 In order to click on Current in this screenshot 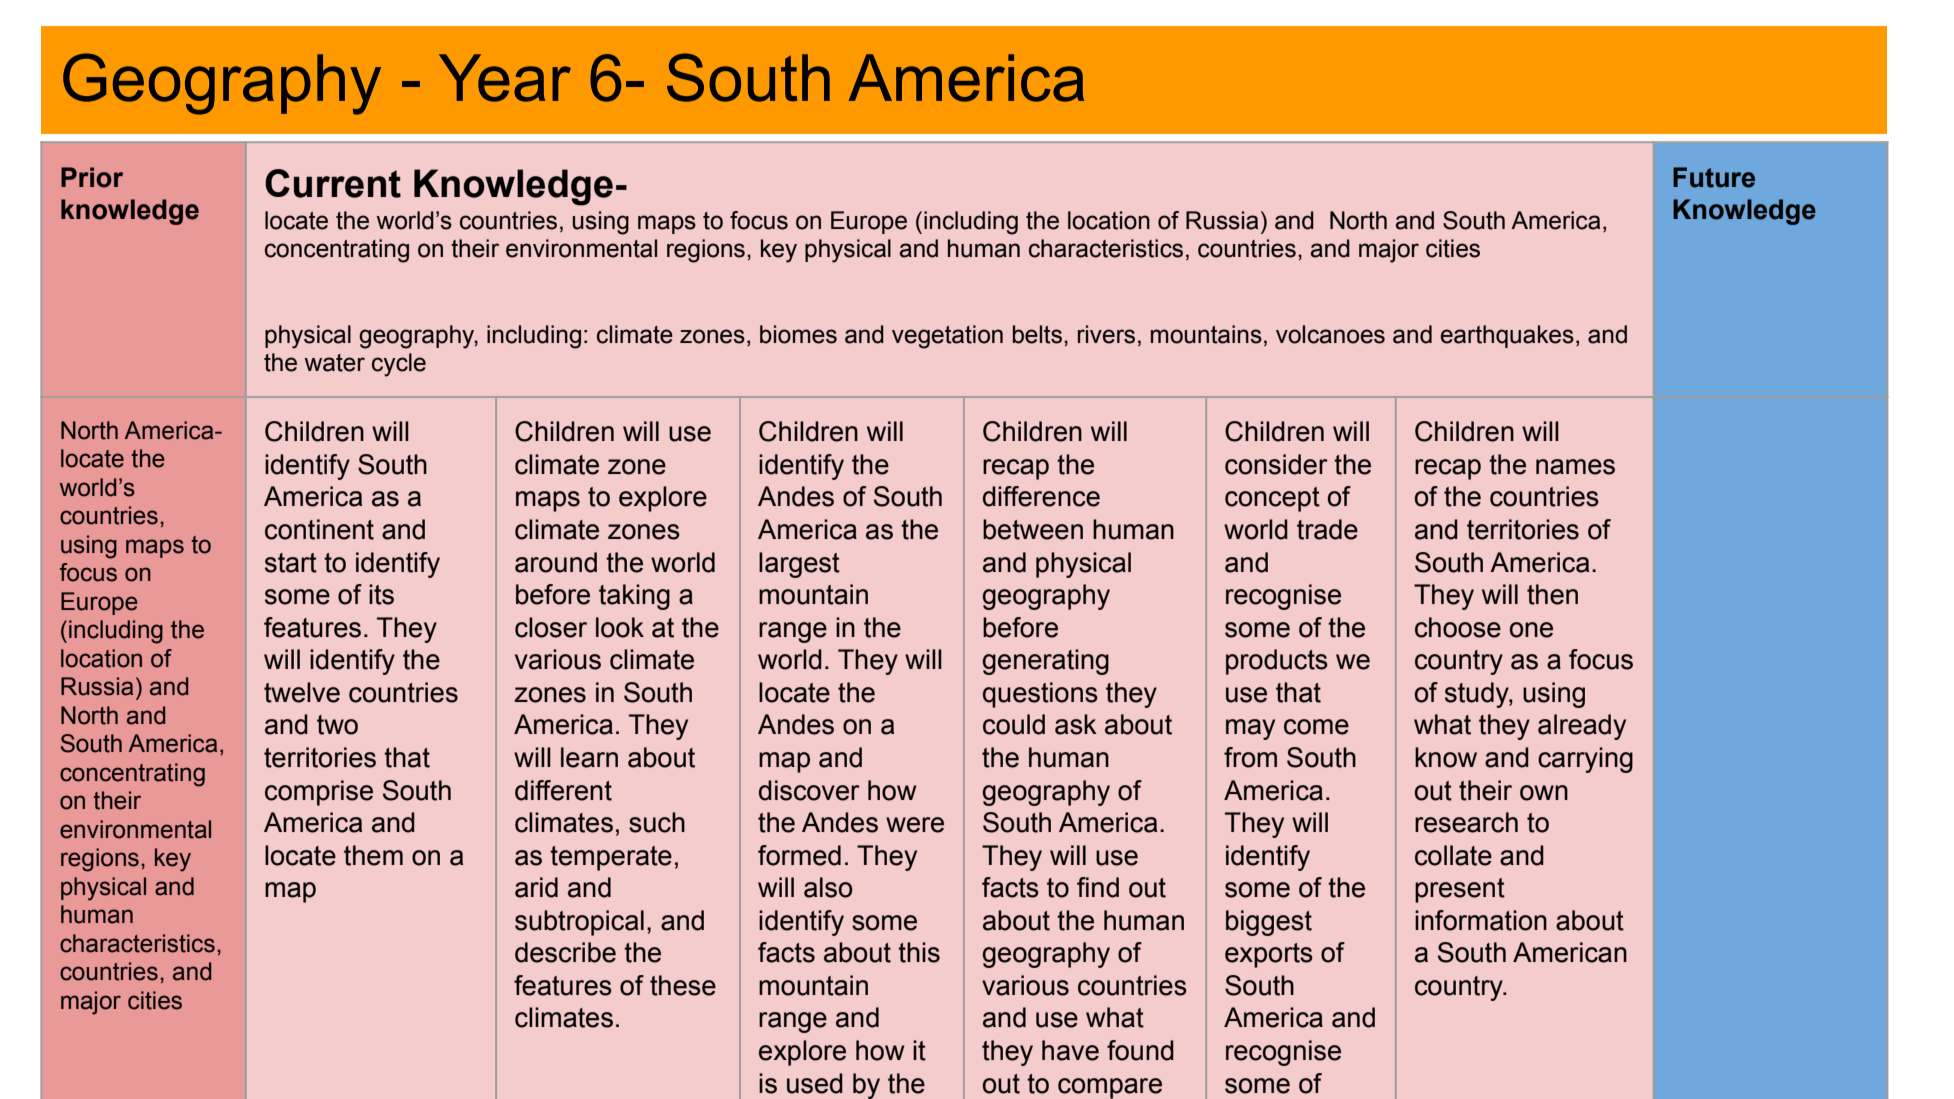, I will do `click(333, 183)`.
